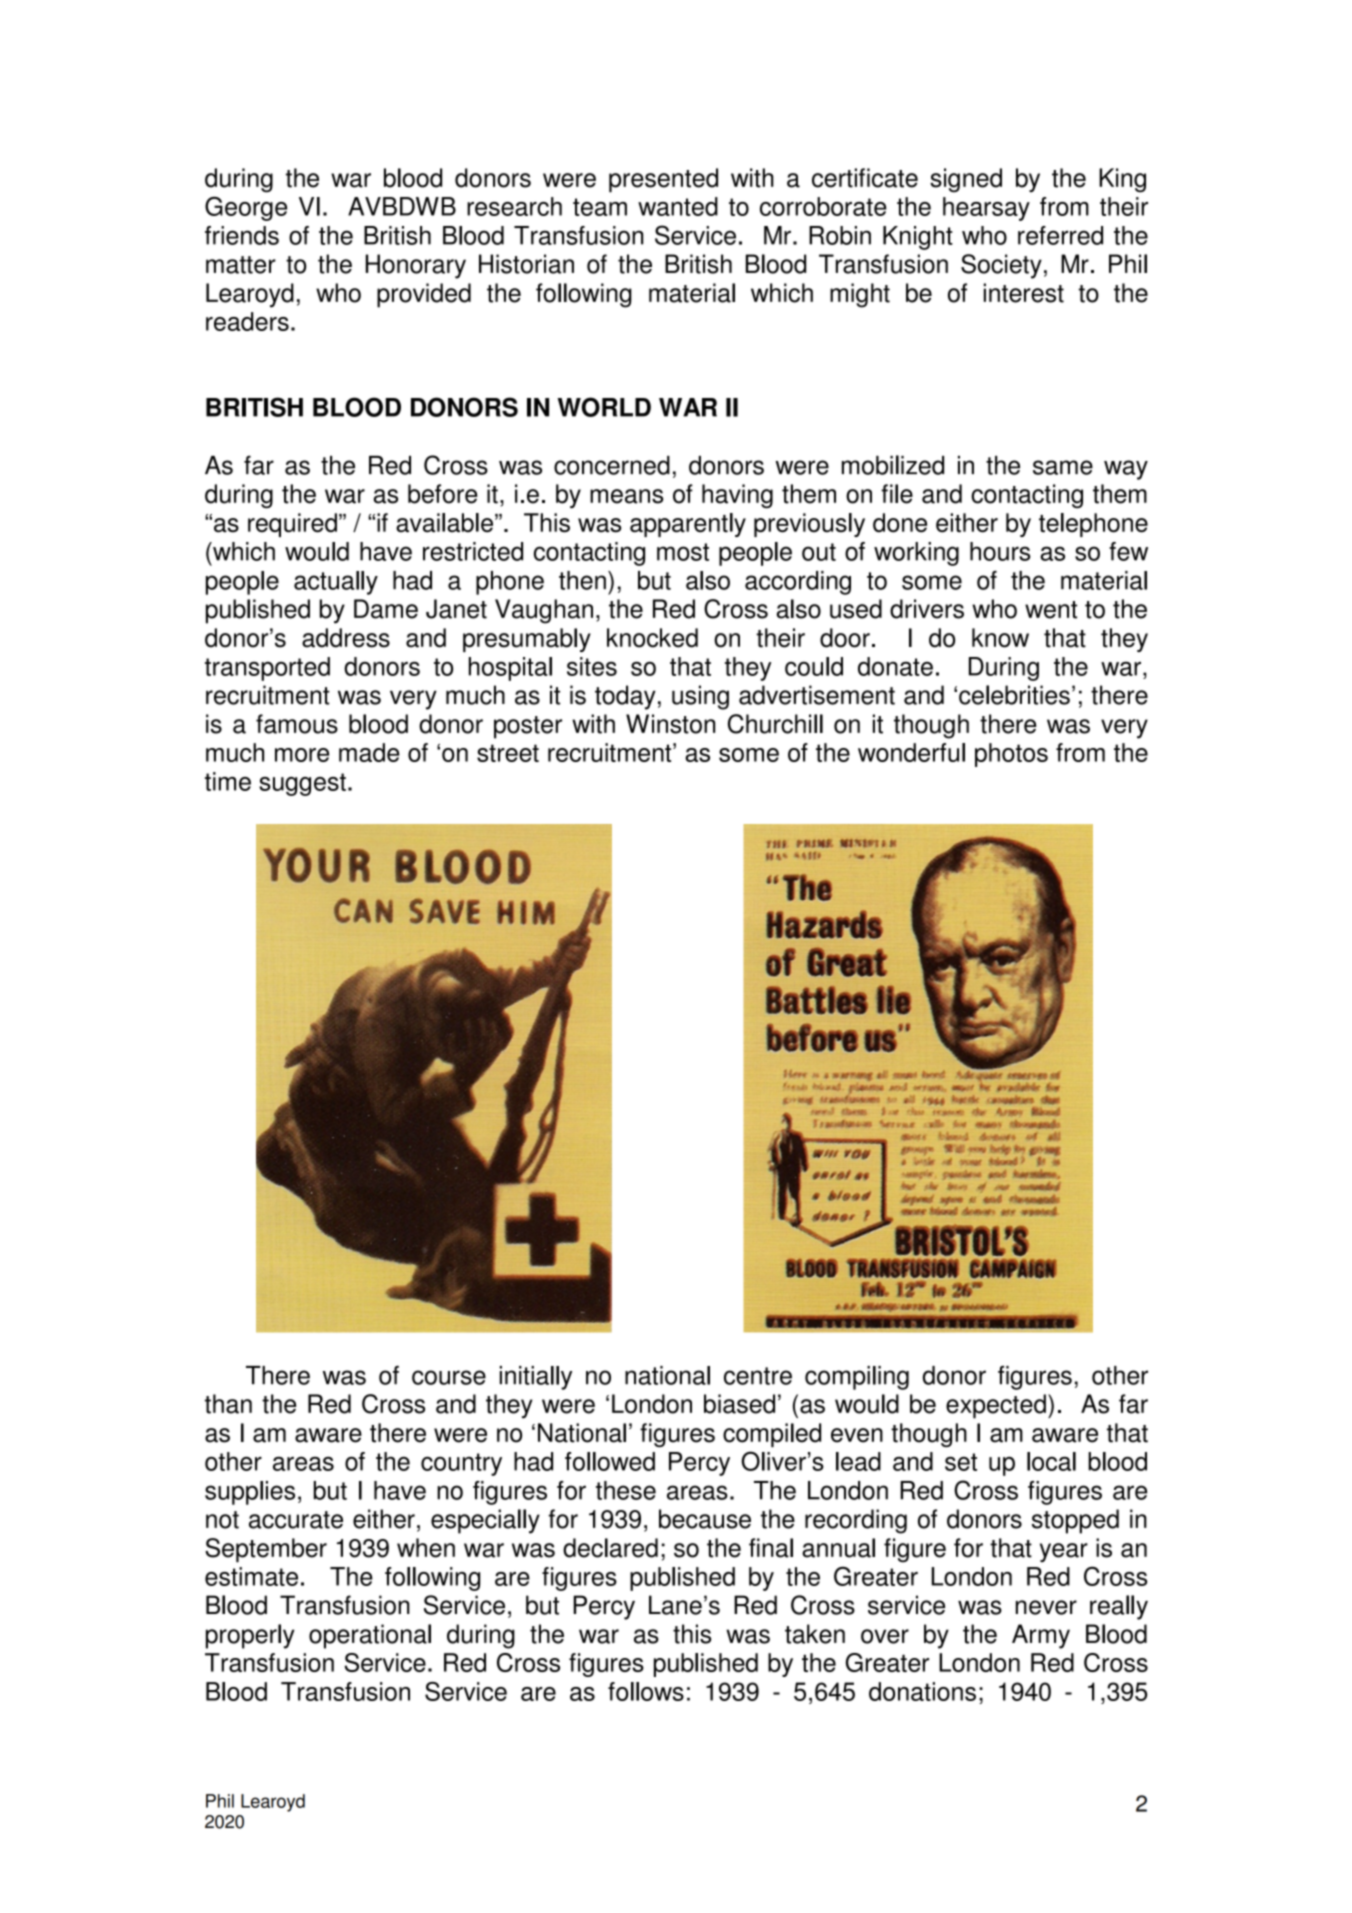  What do you see at coordinates (370, 1636) in the screenshot?
I see `operational` at bounding box center [370, 1636].
